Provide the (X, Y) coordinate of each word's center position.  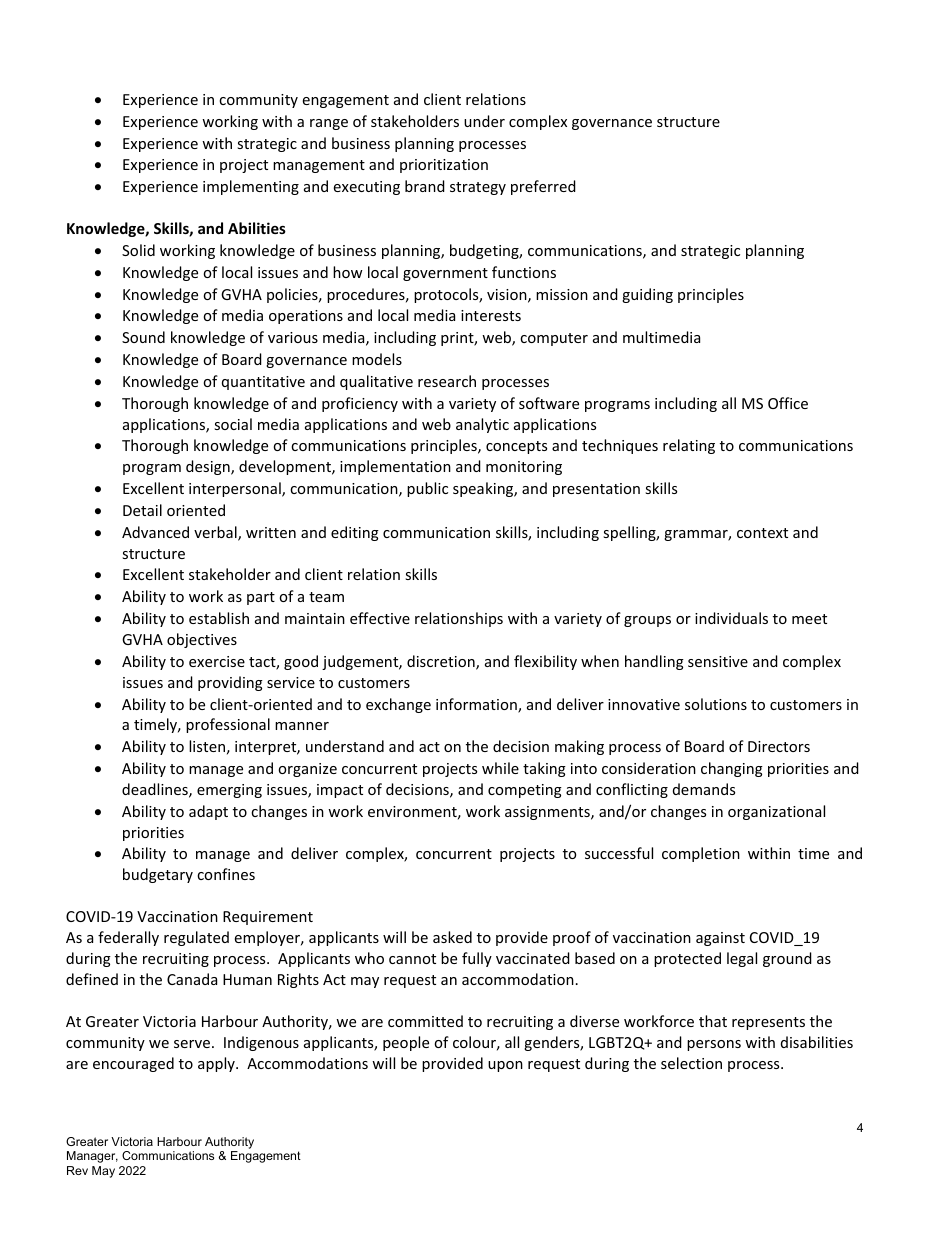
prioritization (444, 166)
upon (505, 1066)
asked (452, 937)
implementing (251, 187)
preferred (543, 187)
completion (701, 854)
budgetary (158, 875)
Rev (77, 1170)
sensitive (718, 661)
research (447, 381)
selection (691, 1063)
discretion (442, 662)
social (233, 424)
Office (788, 403)
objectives (202, 640)
